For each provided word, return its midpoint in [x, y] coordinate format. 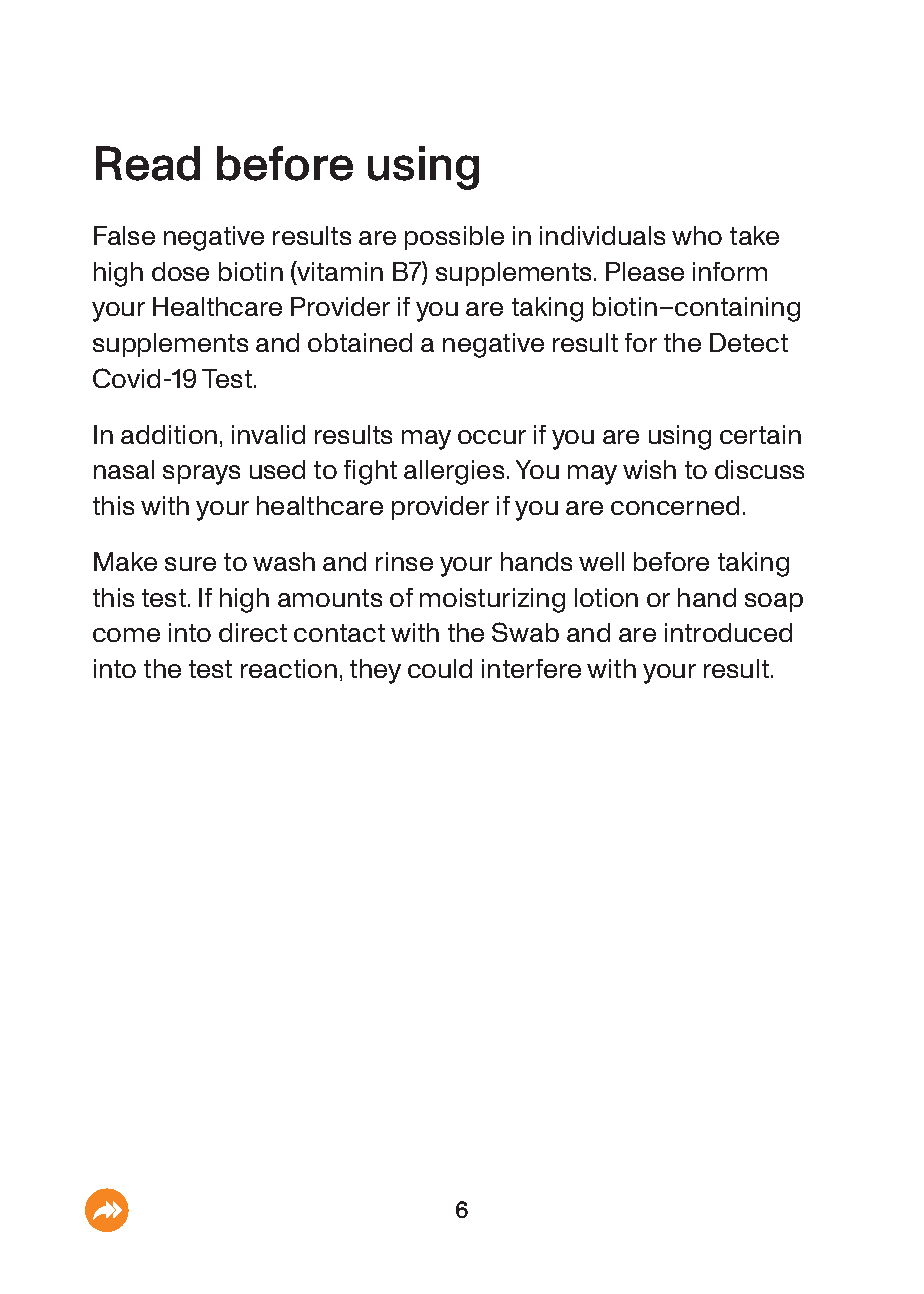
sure [190, 564]
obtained [360, 342]
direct [253, 632]
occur [492, 437]
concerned [675, 505]
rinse [404, 561]
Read [148, 163]
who [697, 235]
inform [730, 271]
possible [454, 238]
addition [169, 434]
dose [180, 271]
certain [760, 434]
